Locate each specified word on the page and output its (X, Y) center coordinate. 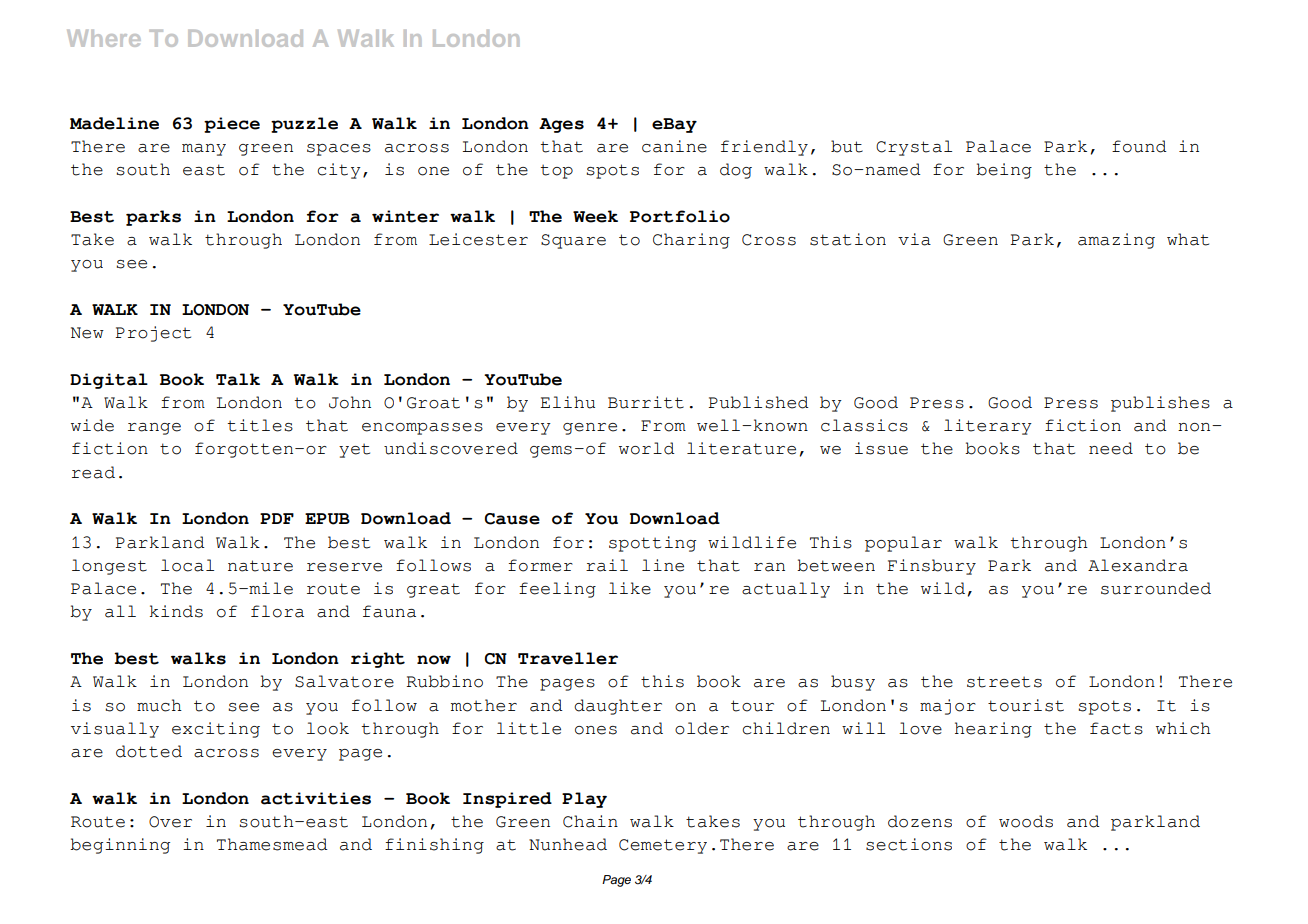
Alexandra (1138, 565)
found (1139, 146)
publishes (1160, 404)
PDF (277, 518)
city (339, 171)
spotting (652, 544)
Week (595, 216)
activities (316, 798)
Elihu (567, 402)
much (159, 705)
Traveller (568, 658)
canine (674, 146)
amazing (1116, 241)
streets (1004, 682)
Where (104, 38)
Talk (238, 379)
